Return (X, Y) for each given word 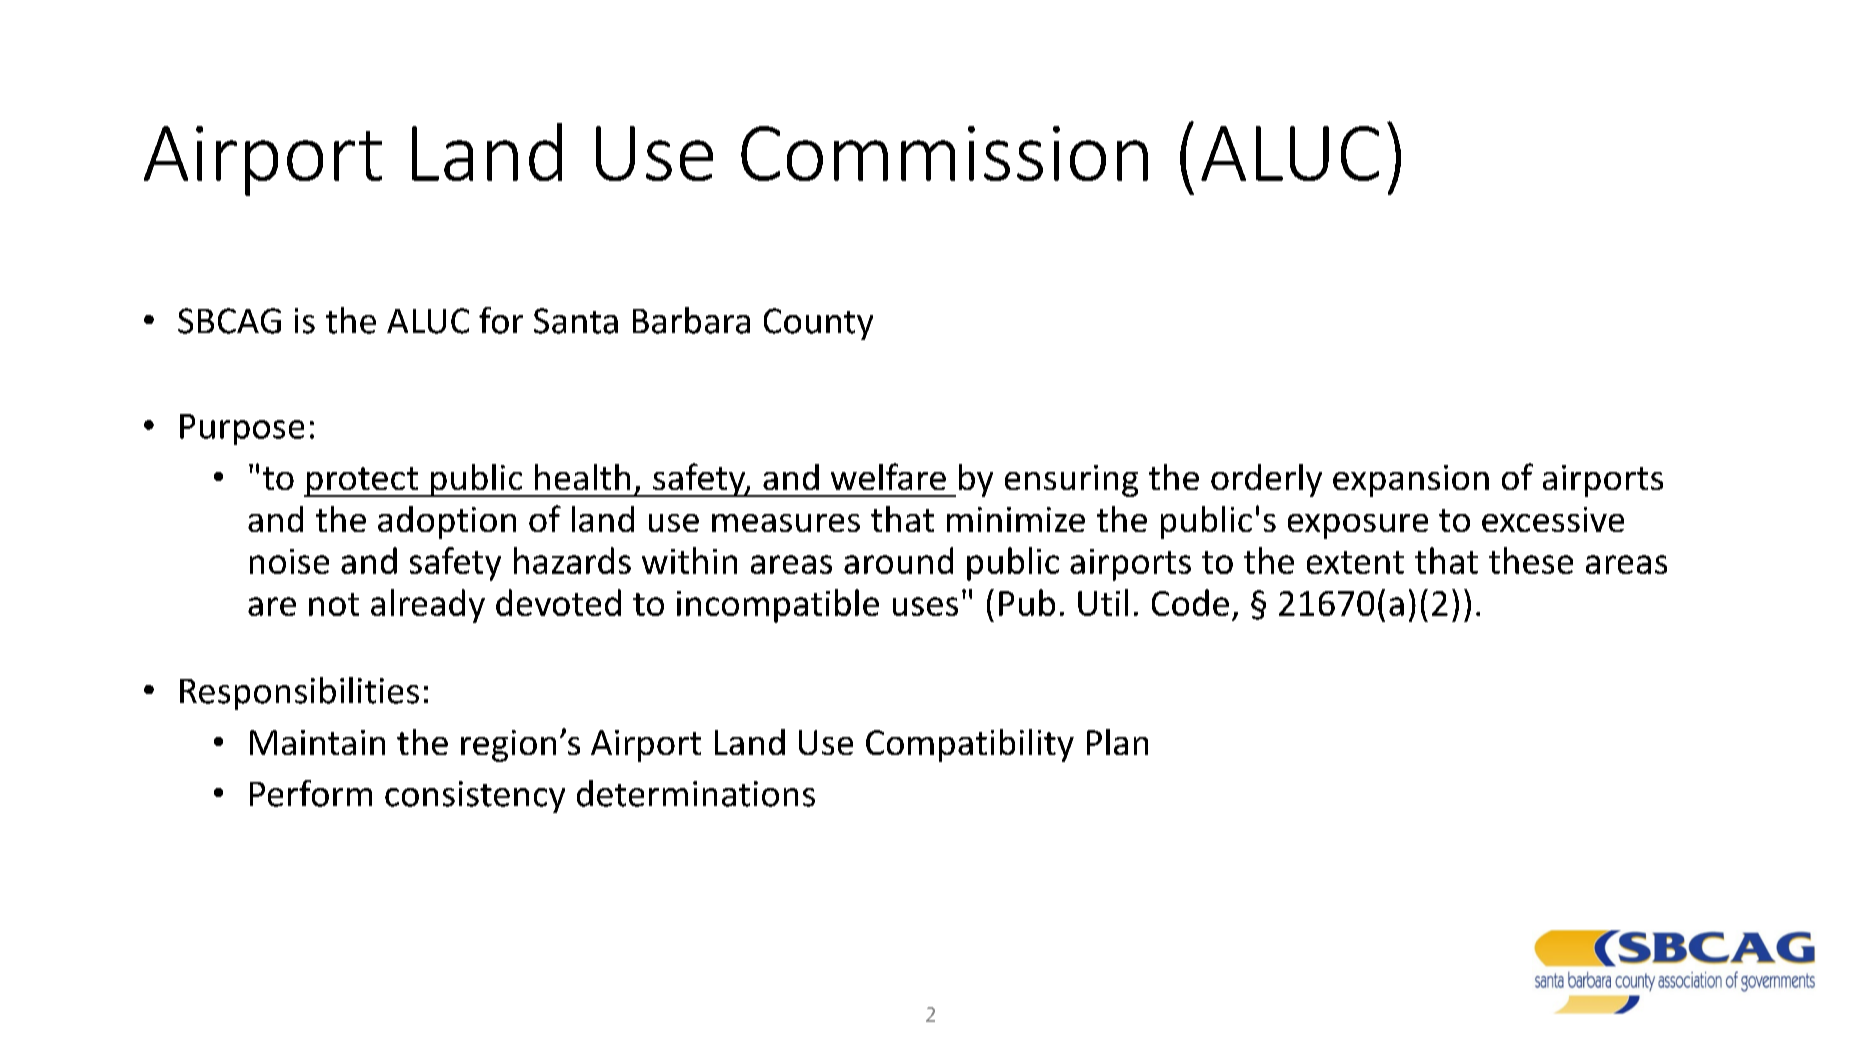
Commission (944, 153)
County (818, 324)
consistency (475, 797)
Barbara (691, 320)
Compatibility (970, 745)
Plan (1117, 742)
